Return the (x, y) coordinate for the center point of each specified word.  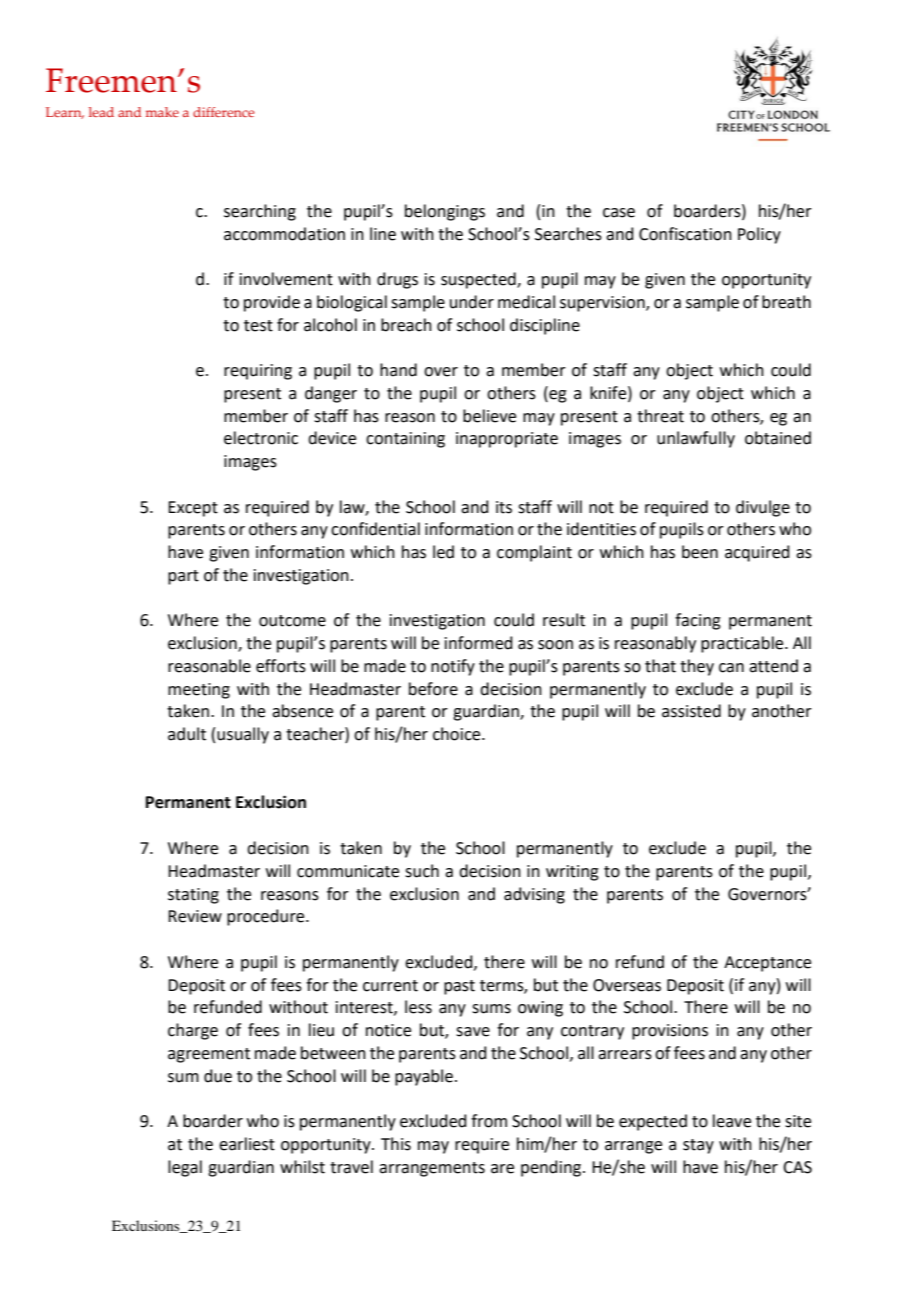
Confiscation (685, 234)
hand (398, 370)
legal (185, 1168)
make (162, 112)
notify (453, 667)
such (422, 871)
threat (660, 416)
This (396, 1144)
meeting (199, 691)
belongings (445, 212)
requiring (258, 372)
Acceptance (767, 964)
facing (698, 621)
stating (193, 896)
